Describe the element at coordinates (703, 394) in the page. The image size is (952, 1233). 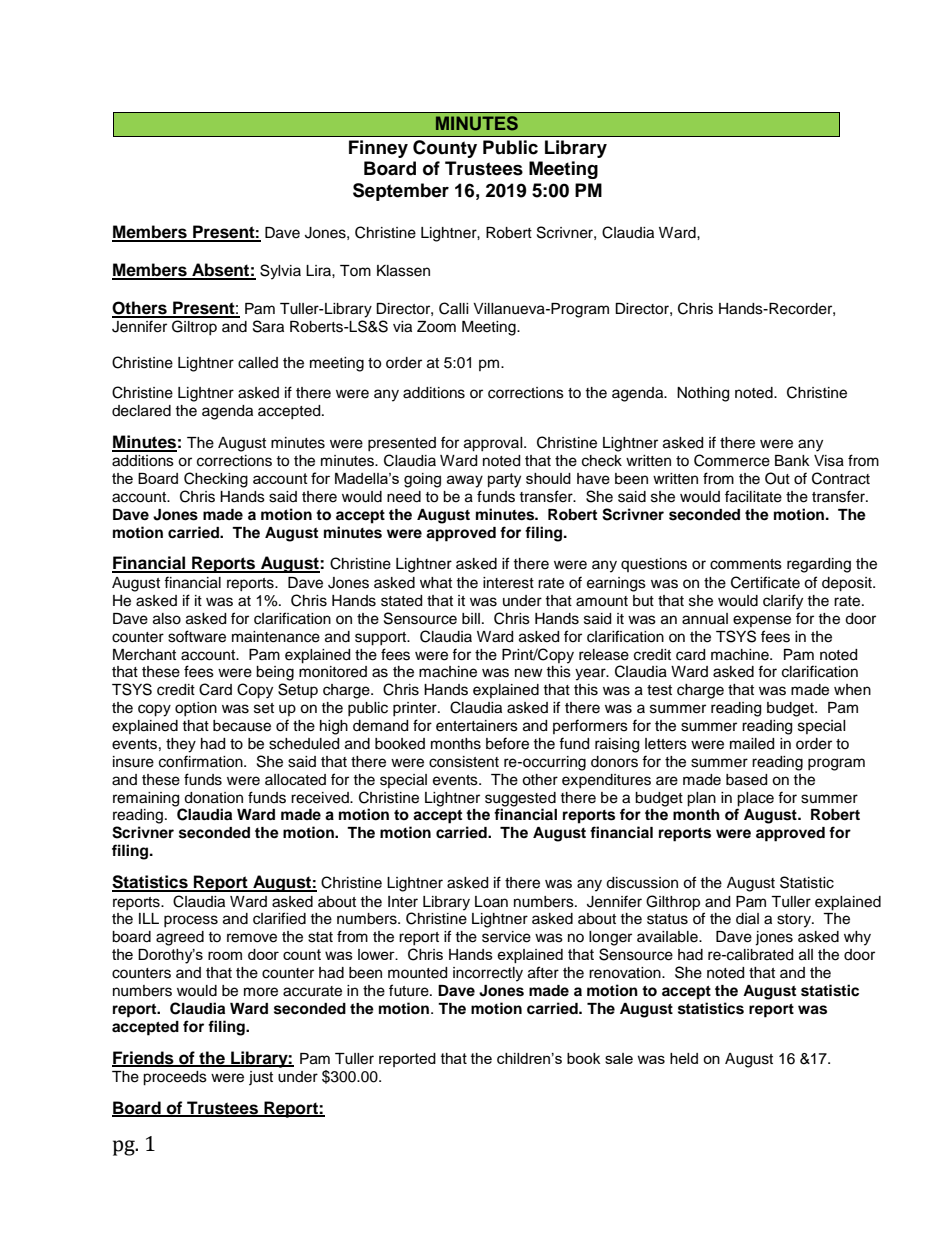
I see `Nothing` at that location.
